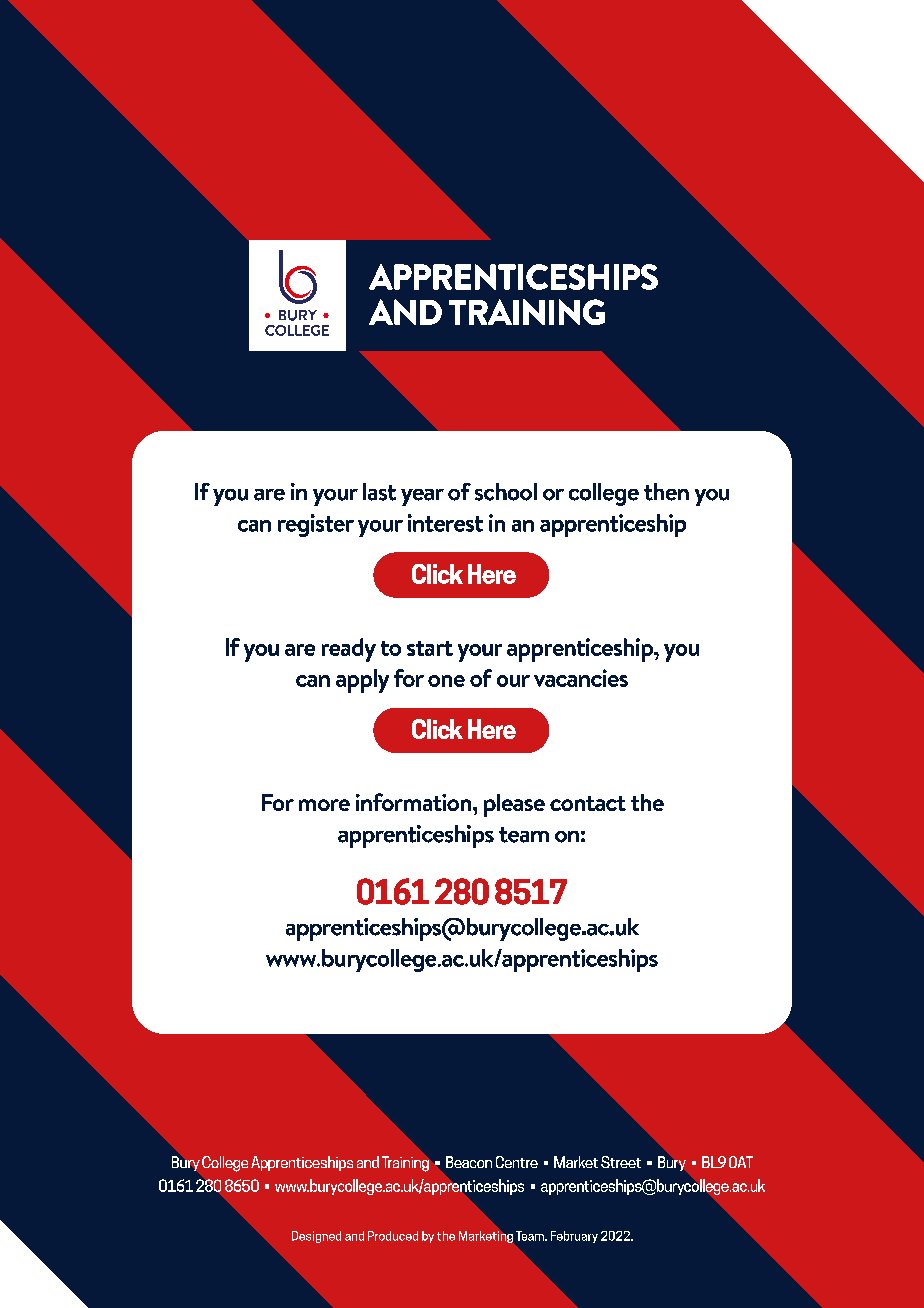 This screenshot has height=1308, width=924. I want to click on school, so click(506, 492).
